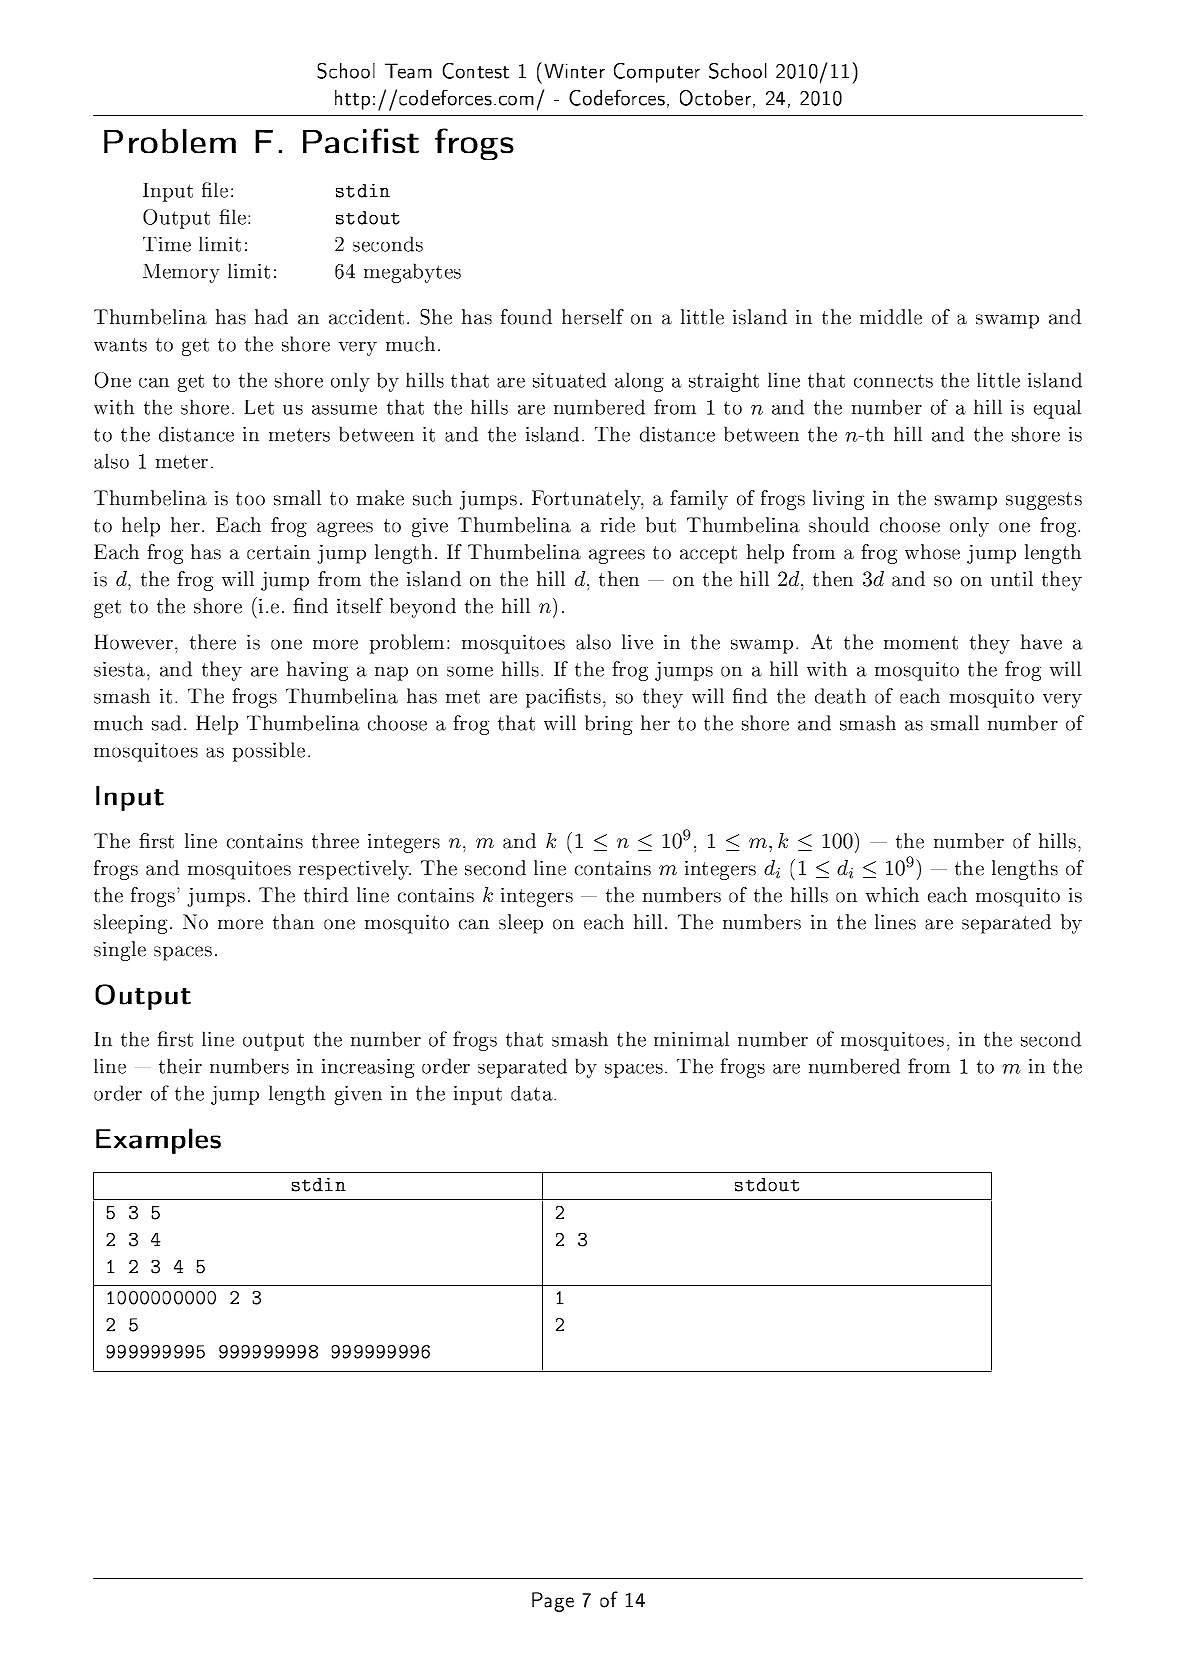  What do you see at coordinates (250, 499) in the screenshot?
I see `too` at bounding box center [250, 499].
